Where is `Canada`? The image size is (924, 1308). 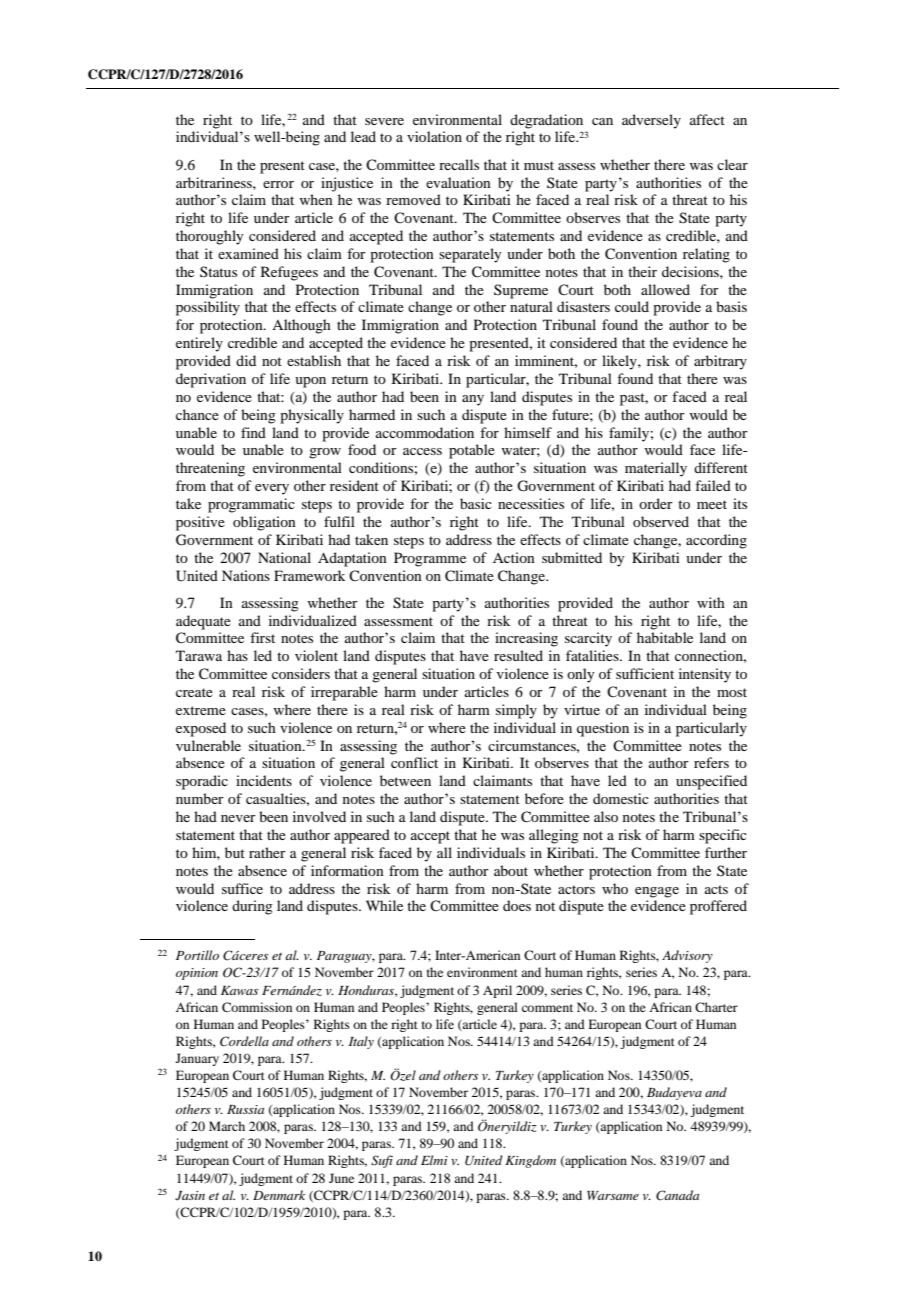
Canada is located at coordinates (677, 1195).
